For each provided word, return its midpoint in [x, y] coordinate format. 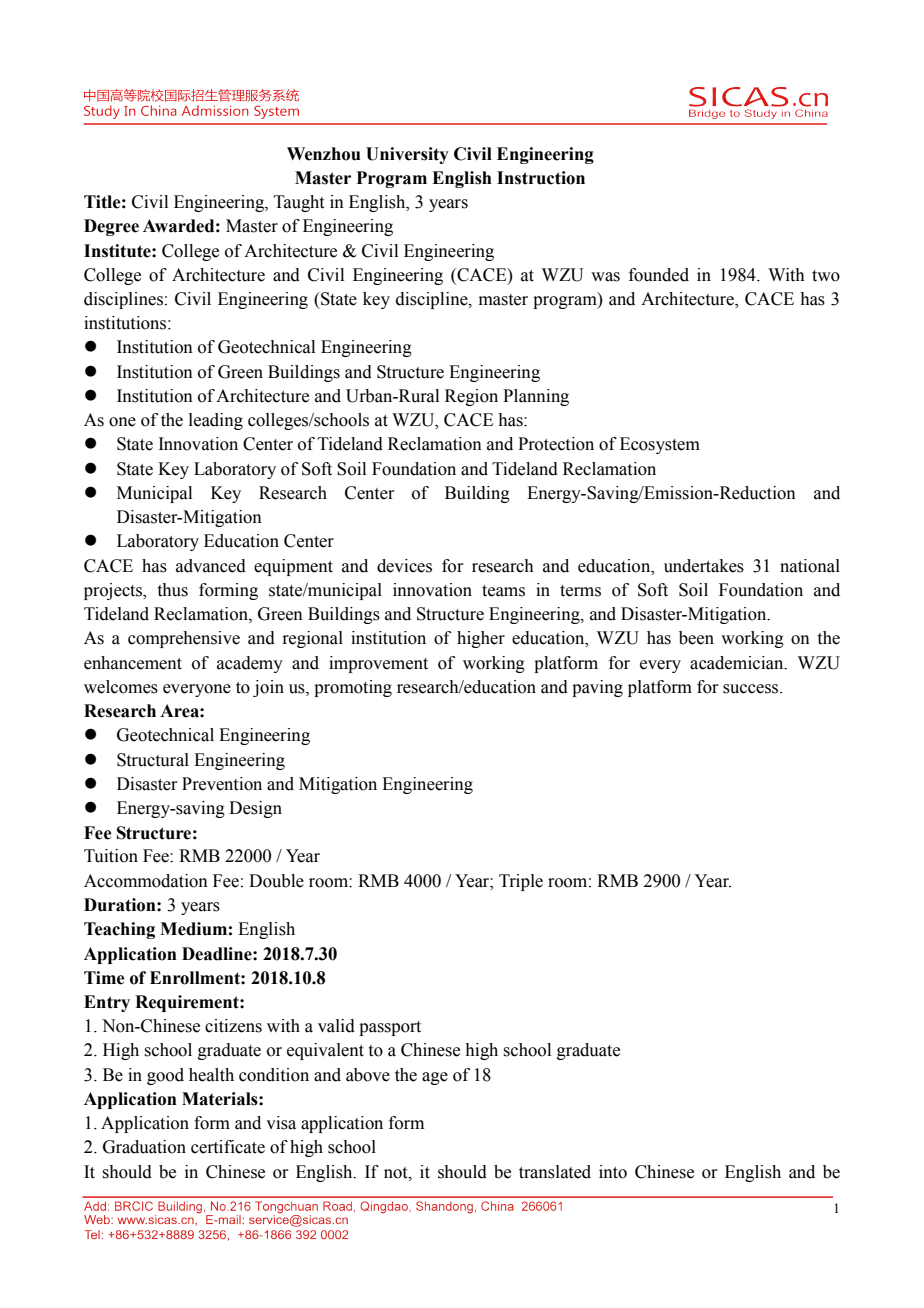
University [407, 155]
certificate [228, 1147]
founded [659, 275]
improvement [378, 664]
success [752, 689]
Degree [111, 227]
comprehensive [184, 639]
